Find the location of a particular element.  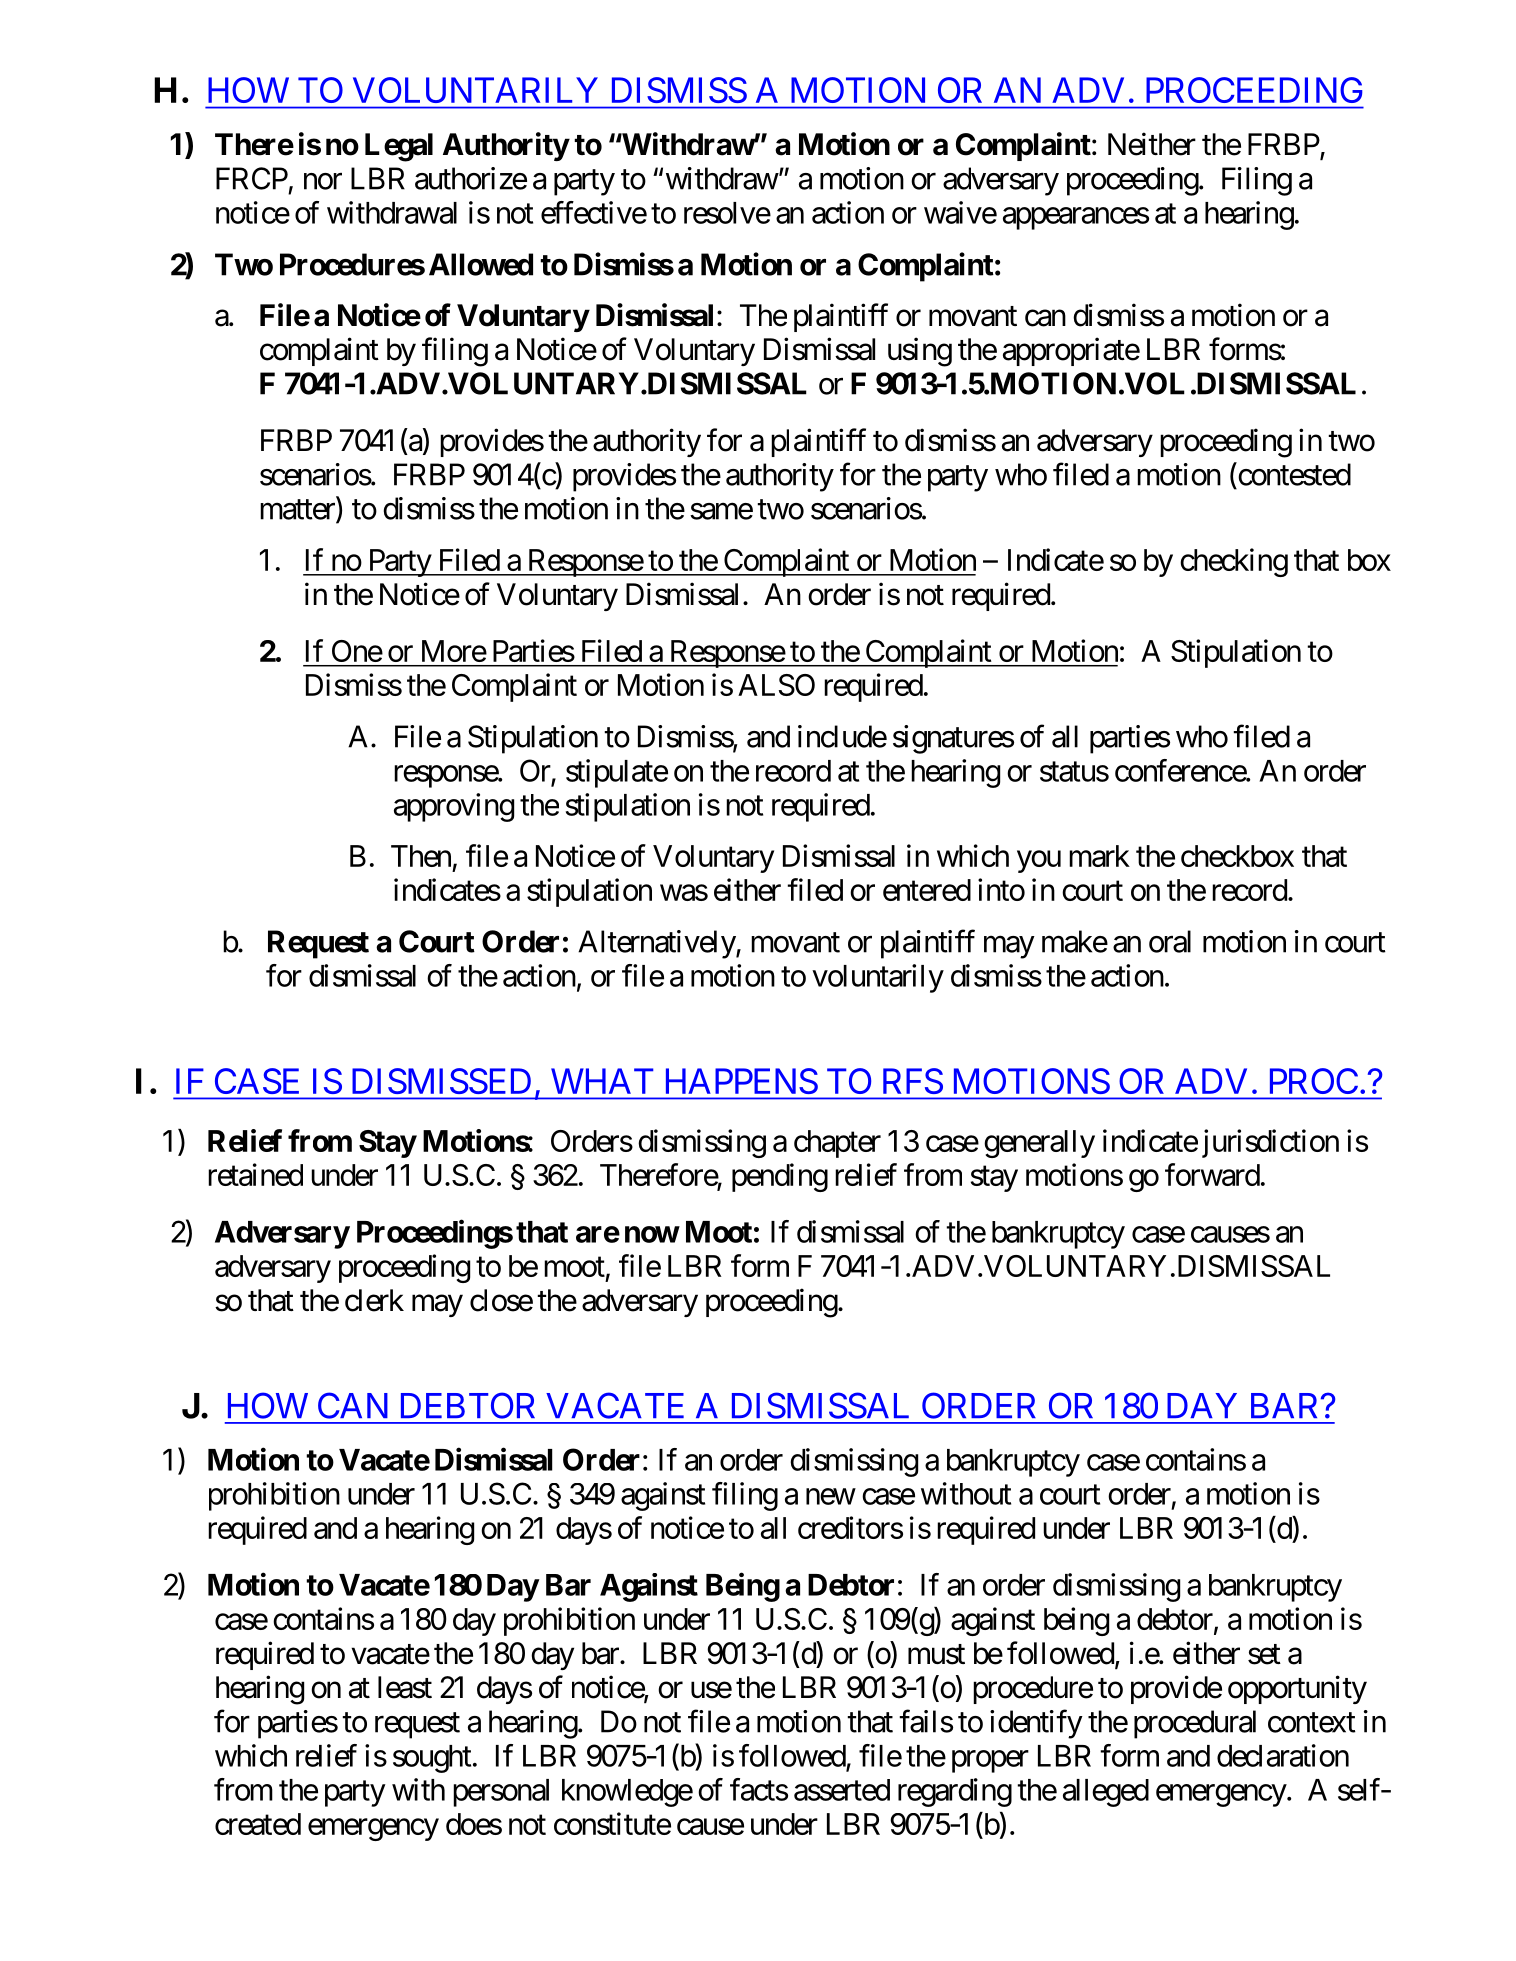

asserted is located at coordinates (842, 1790).
